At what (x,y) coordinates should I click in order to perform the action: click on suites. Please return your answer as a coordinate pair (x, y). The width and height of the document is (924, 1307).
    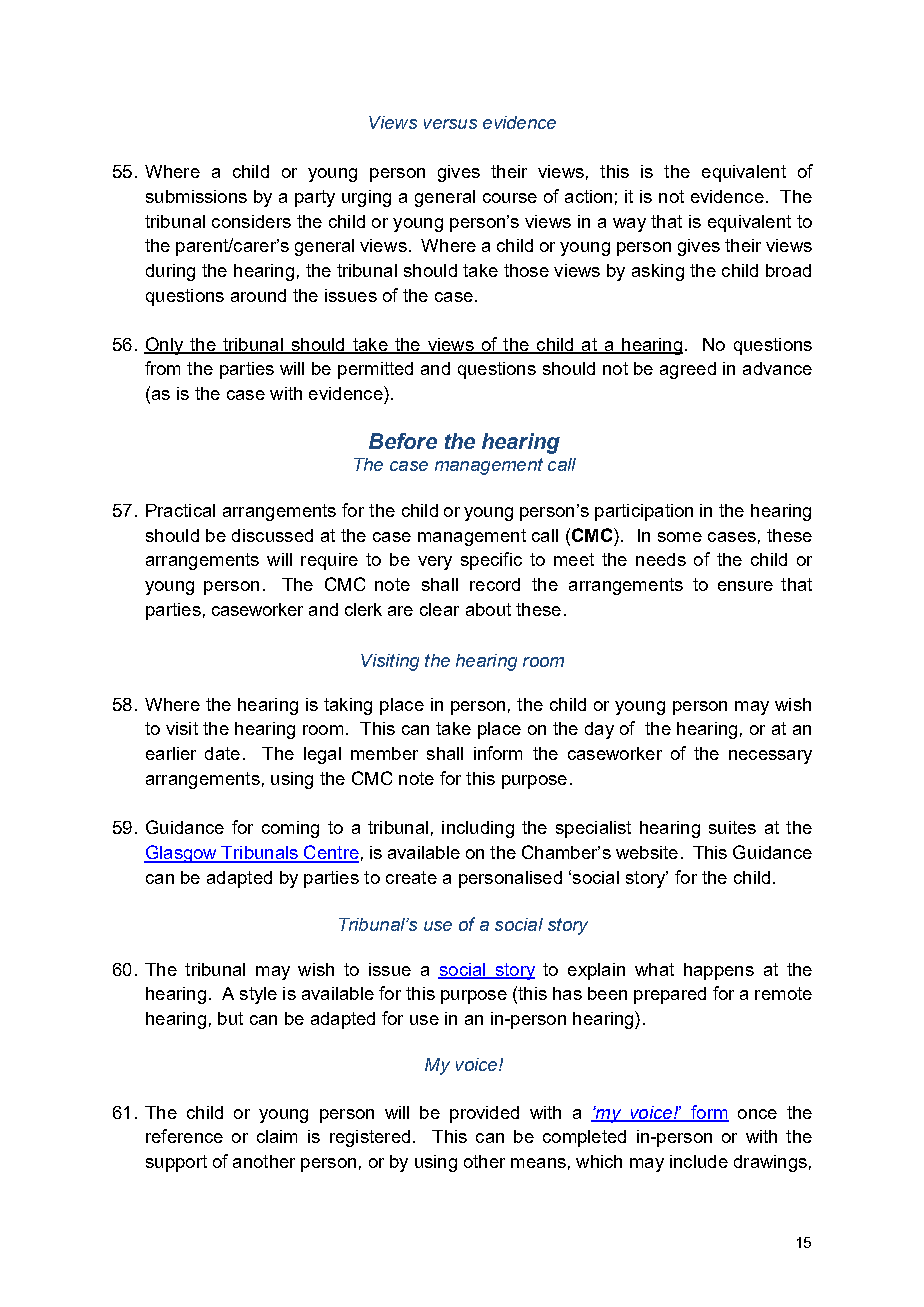
    Looking at the image, I should click on (732, 827).
